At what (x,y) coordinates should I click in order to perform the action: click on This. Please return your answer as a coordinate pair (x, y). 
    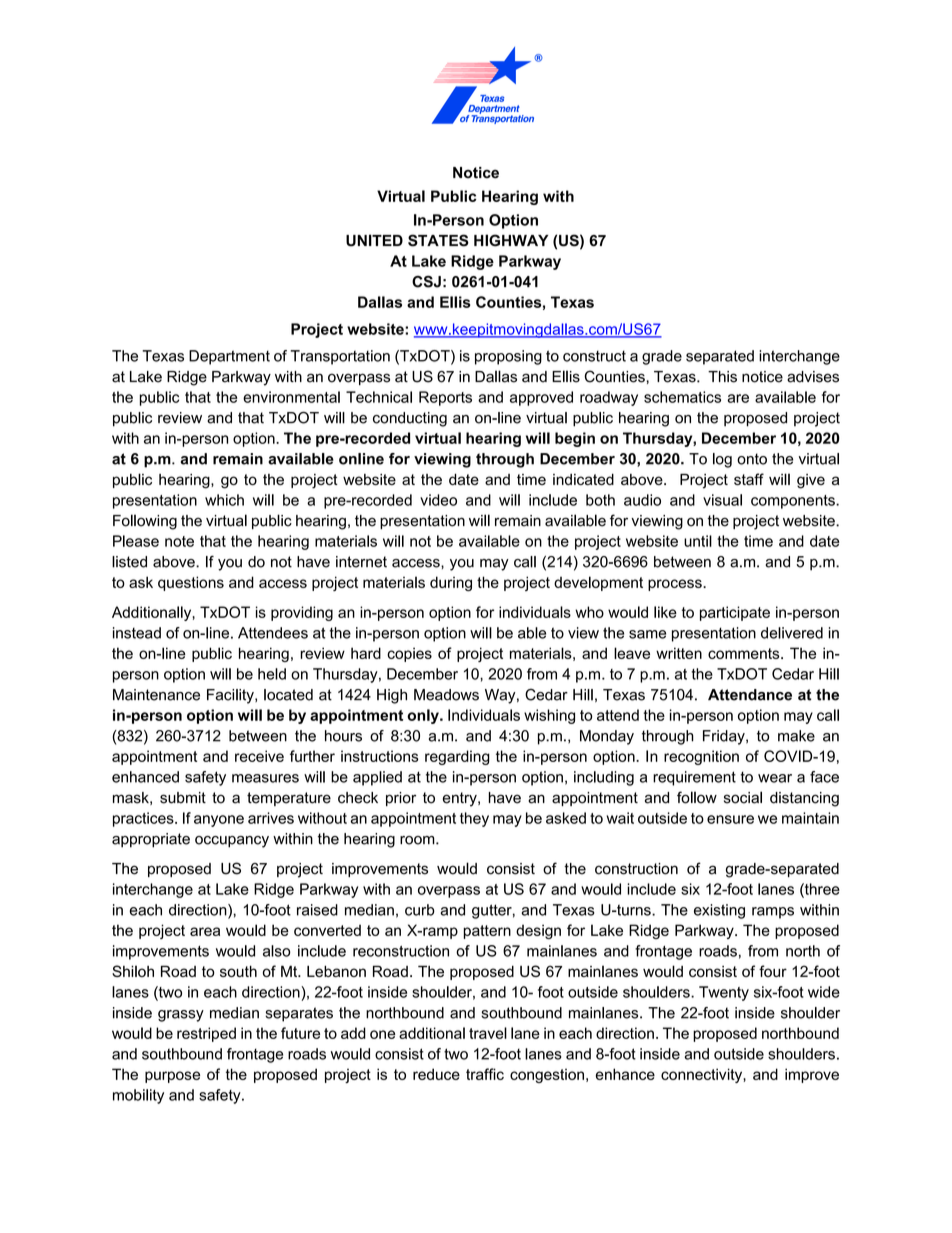
    Looking at the image, I should click on (722, 377).
